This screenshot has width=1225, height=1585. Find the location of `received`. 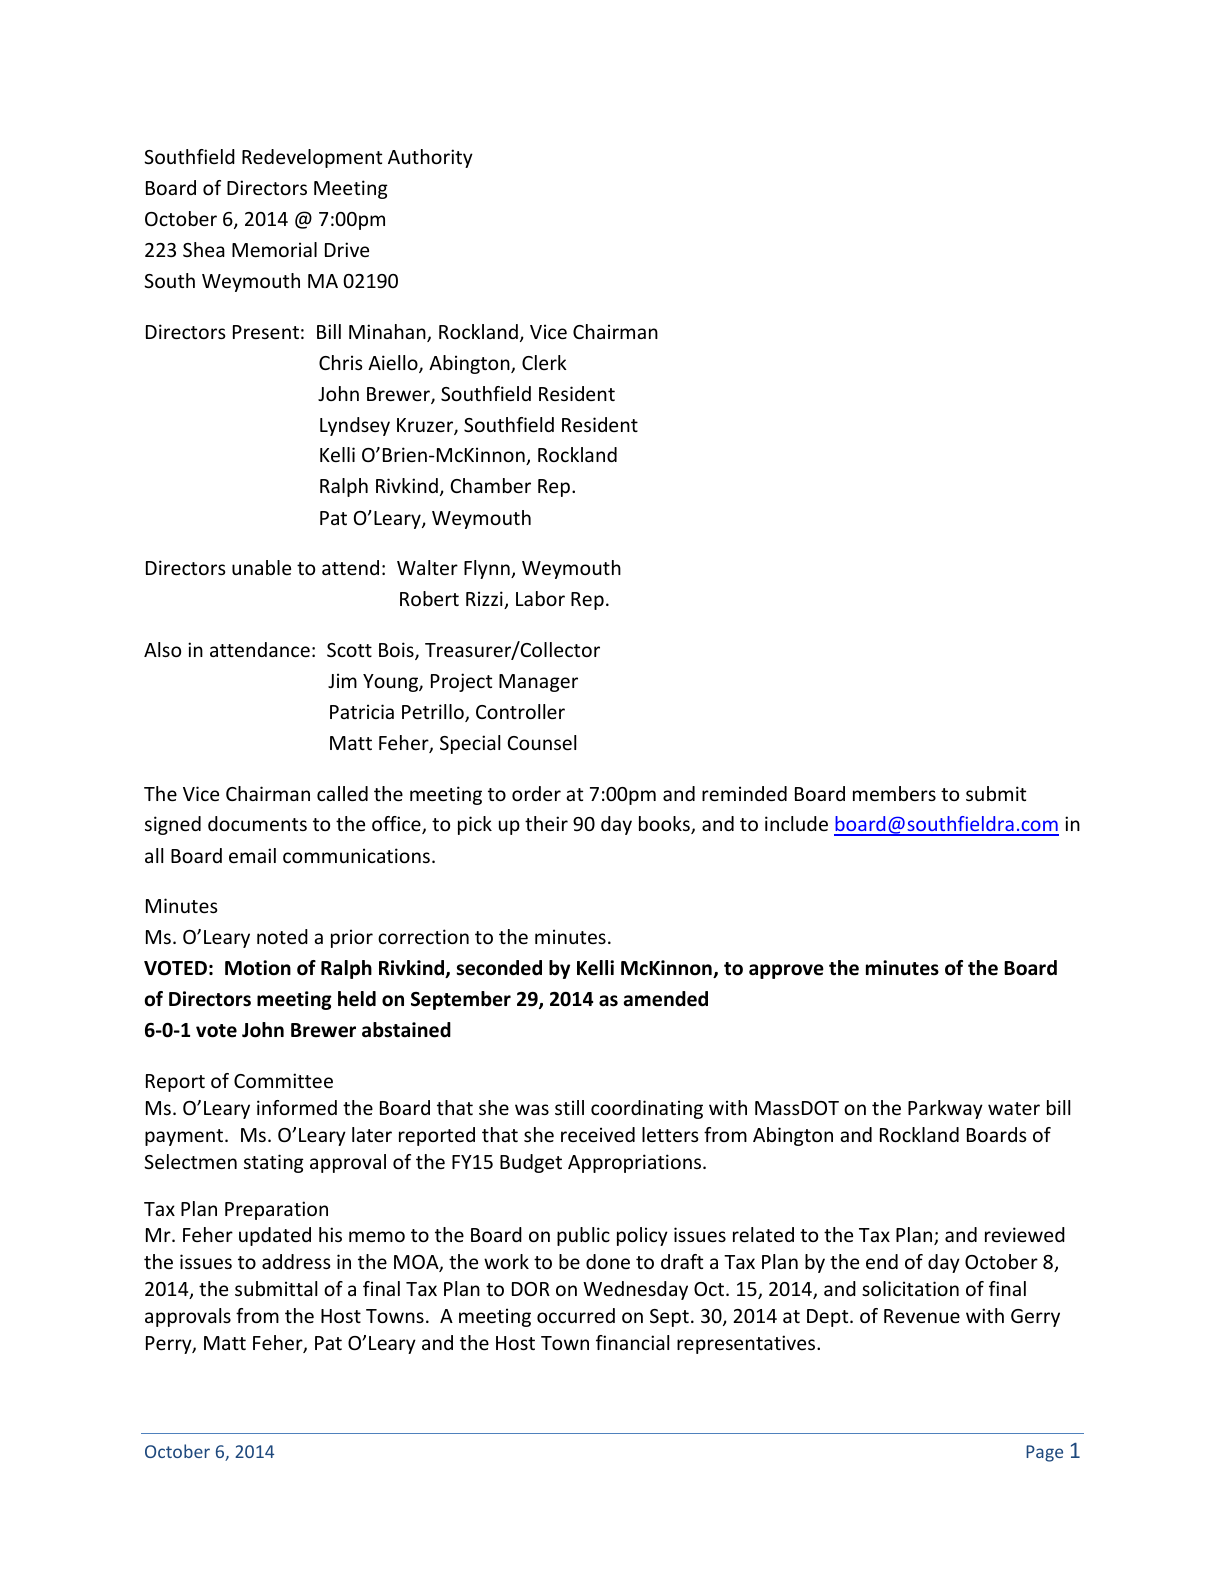

received is located at coordinates (598, 1134).
